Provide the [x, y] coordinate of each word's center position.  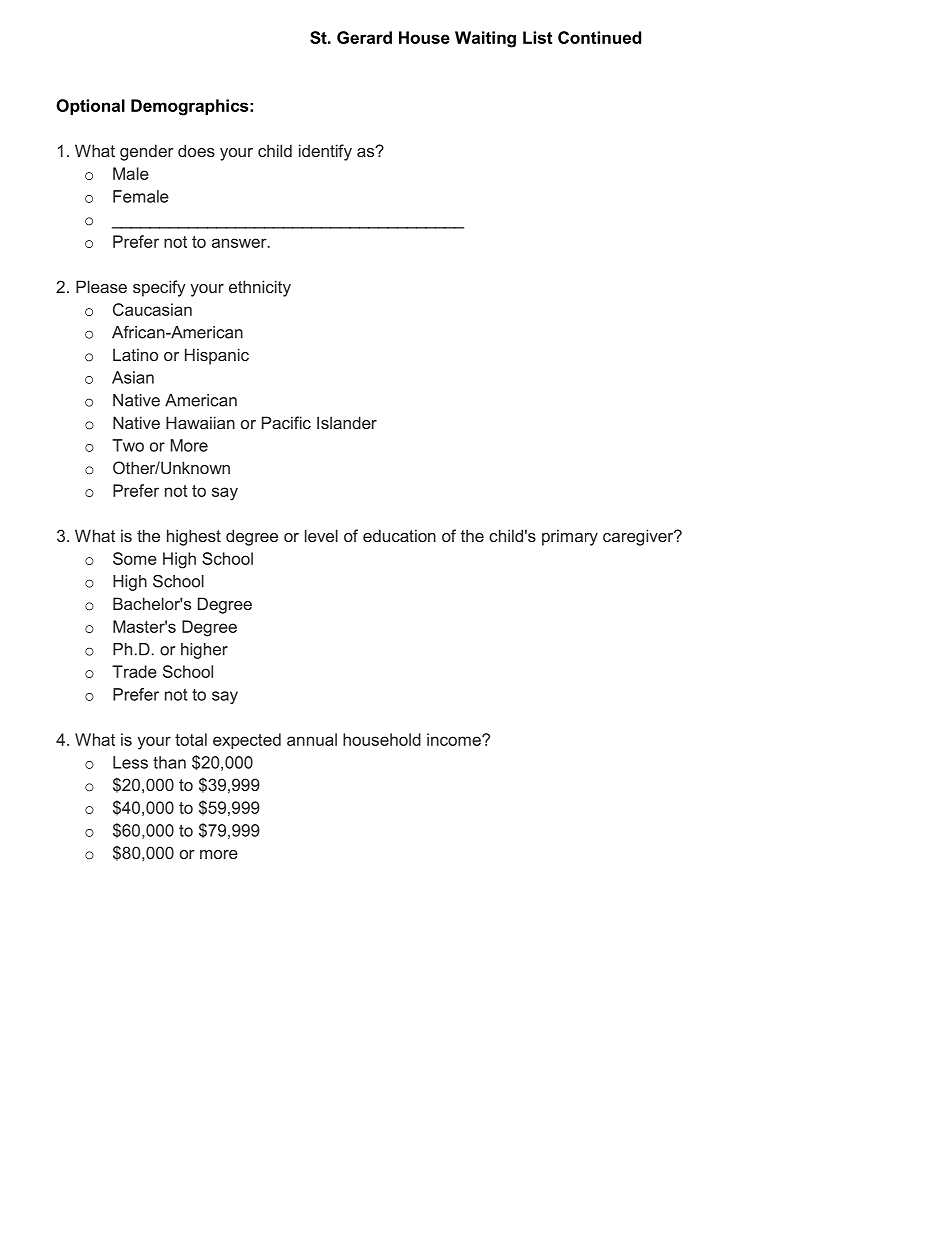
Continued [599, 37]
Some [135, 558]
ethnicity [260, 288]
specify [159, 288]
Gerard [364, 37]
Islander [347, 422]
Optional [90, 107]
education [399, 535]
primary [570, 537]
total [191, 739]
